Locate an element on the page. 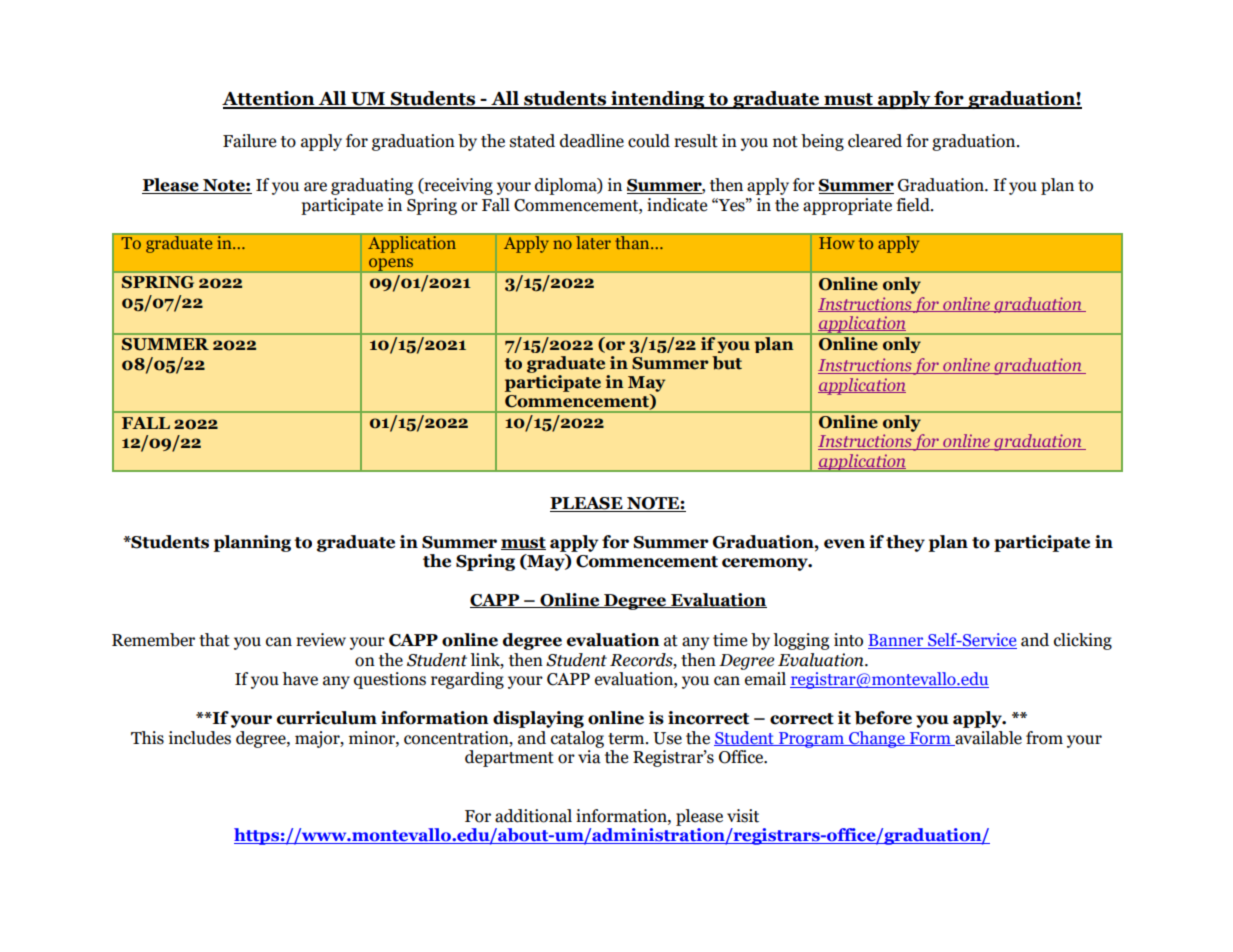 This image has height=952, width=1233. but is located at coordinates (727, 363).
